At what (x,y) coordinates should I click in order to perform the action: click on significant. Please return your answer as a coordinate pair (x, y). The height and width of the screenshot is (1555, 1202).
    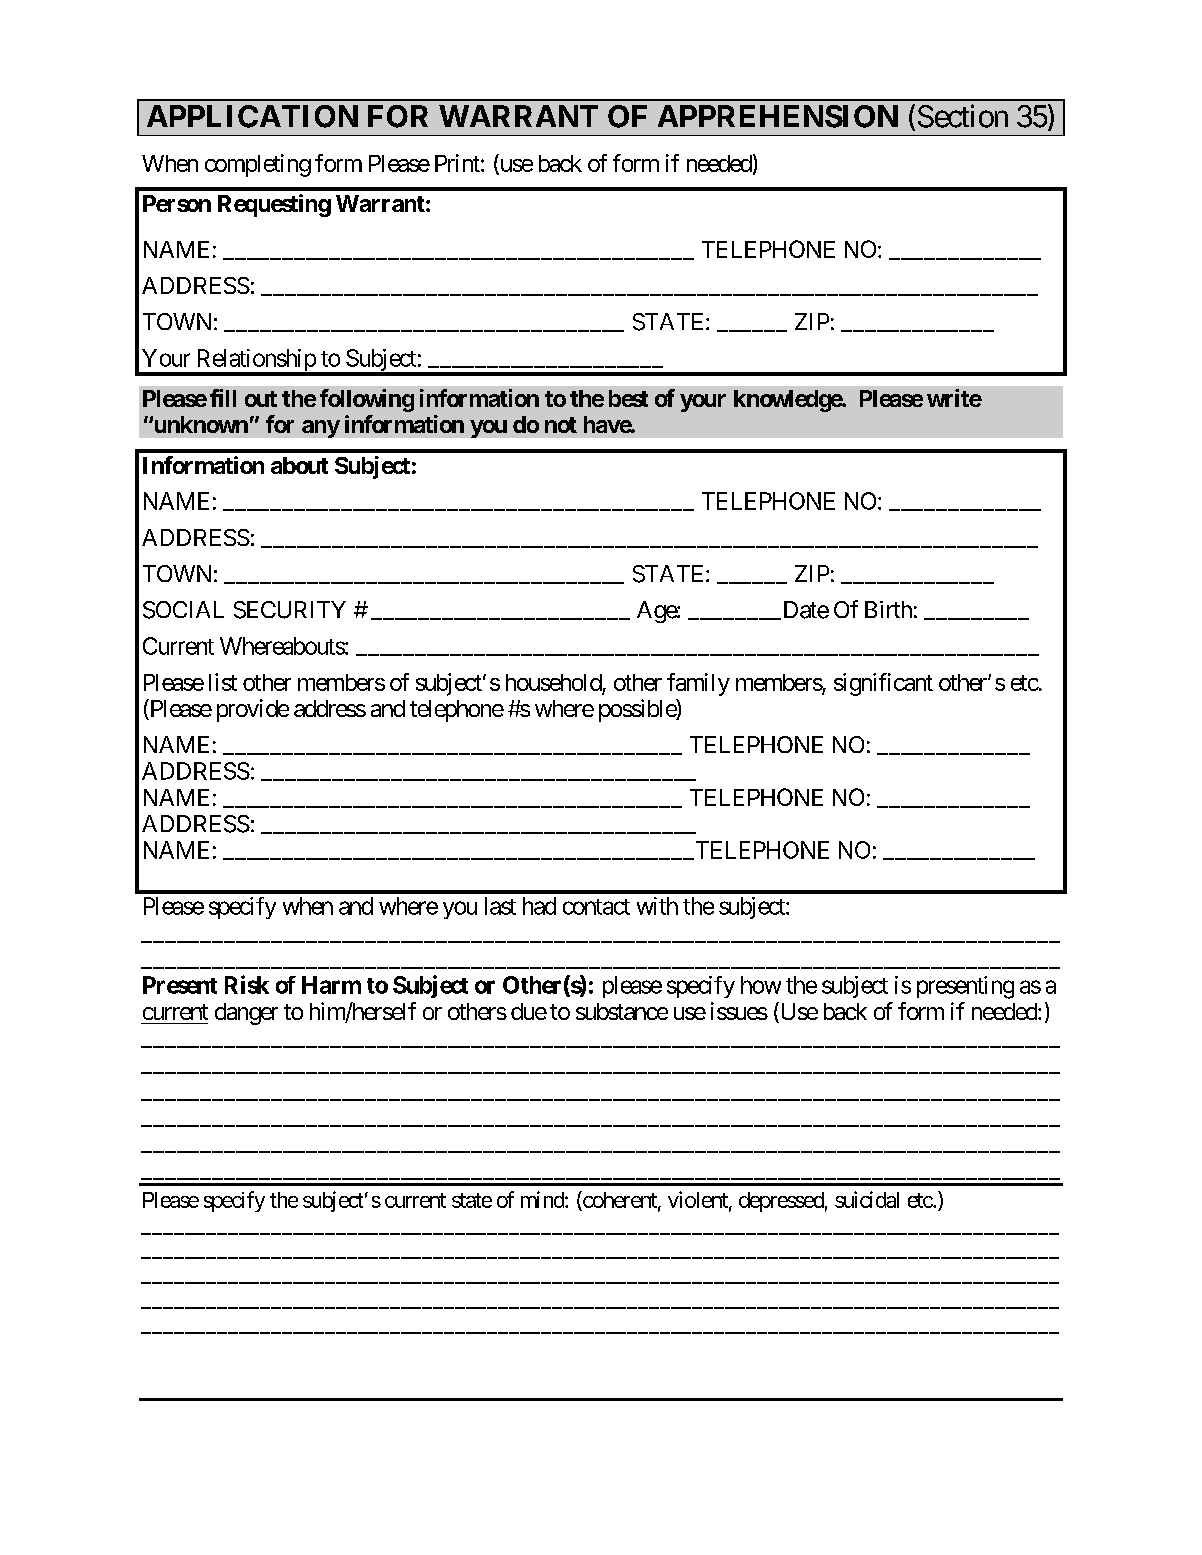
    Looking at the image, I should click on (883, 684).
